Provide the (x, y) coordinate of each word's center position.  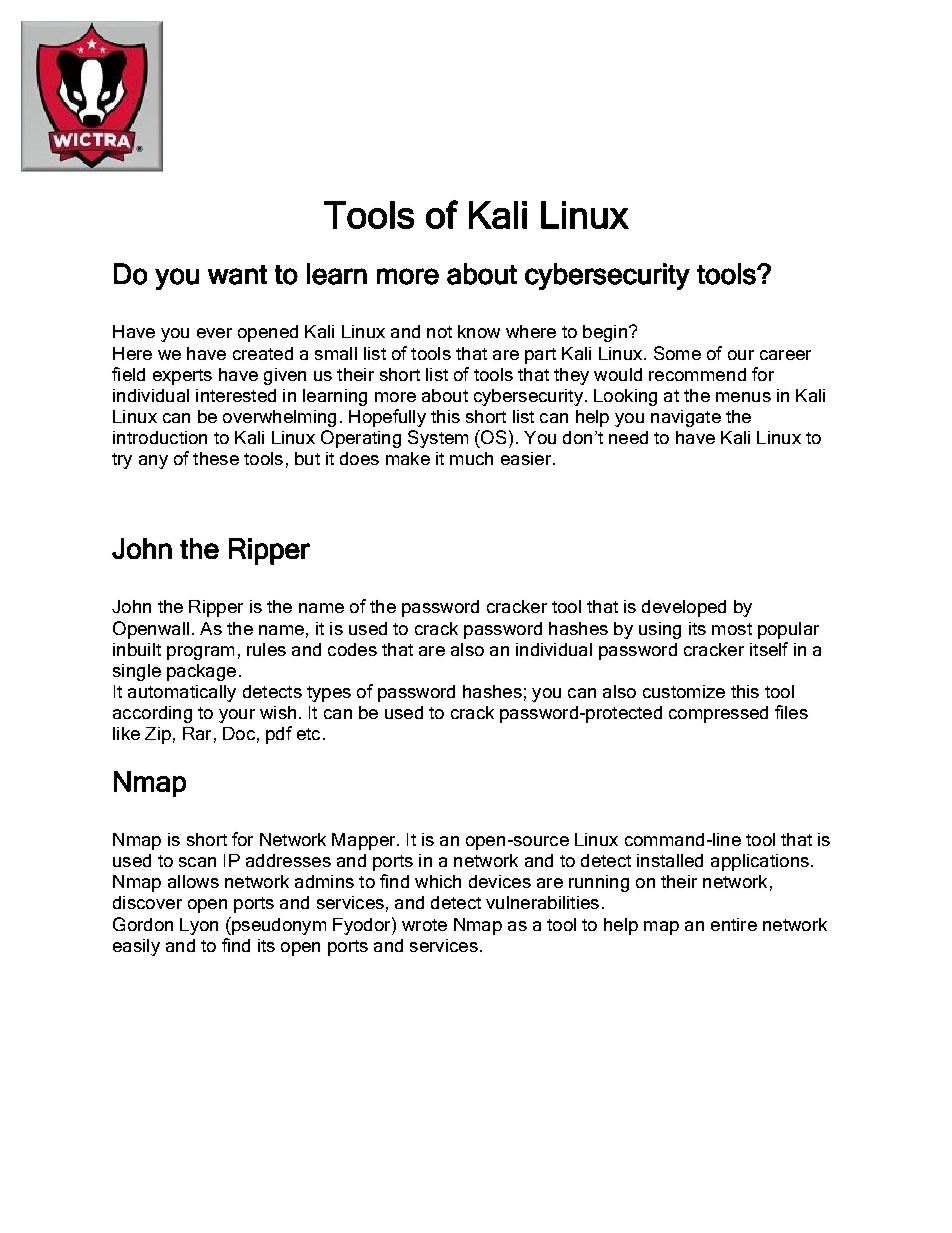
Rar (197, 733)
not (439, 332)
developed (684, 608)
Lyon (199, 926)
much (471, 458)
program (200, 653)
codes (352, 649)
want (237, 275)
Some (677, 353)
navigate (686, 418)
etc (308, 734)
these (216, 458)
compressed (718, 714)
